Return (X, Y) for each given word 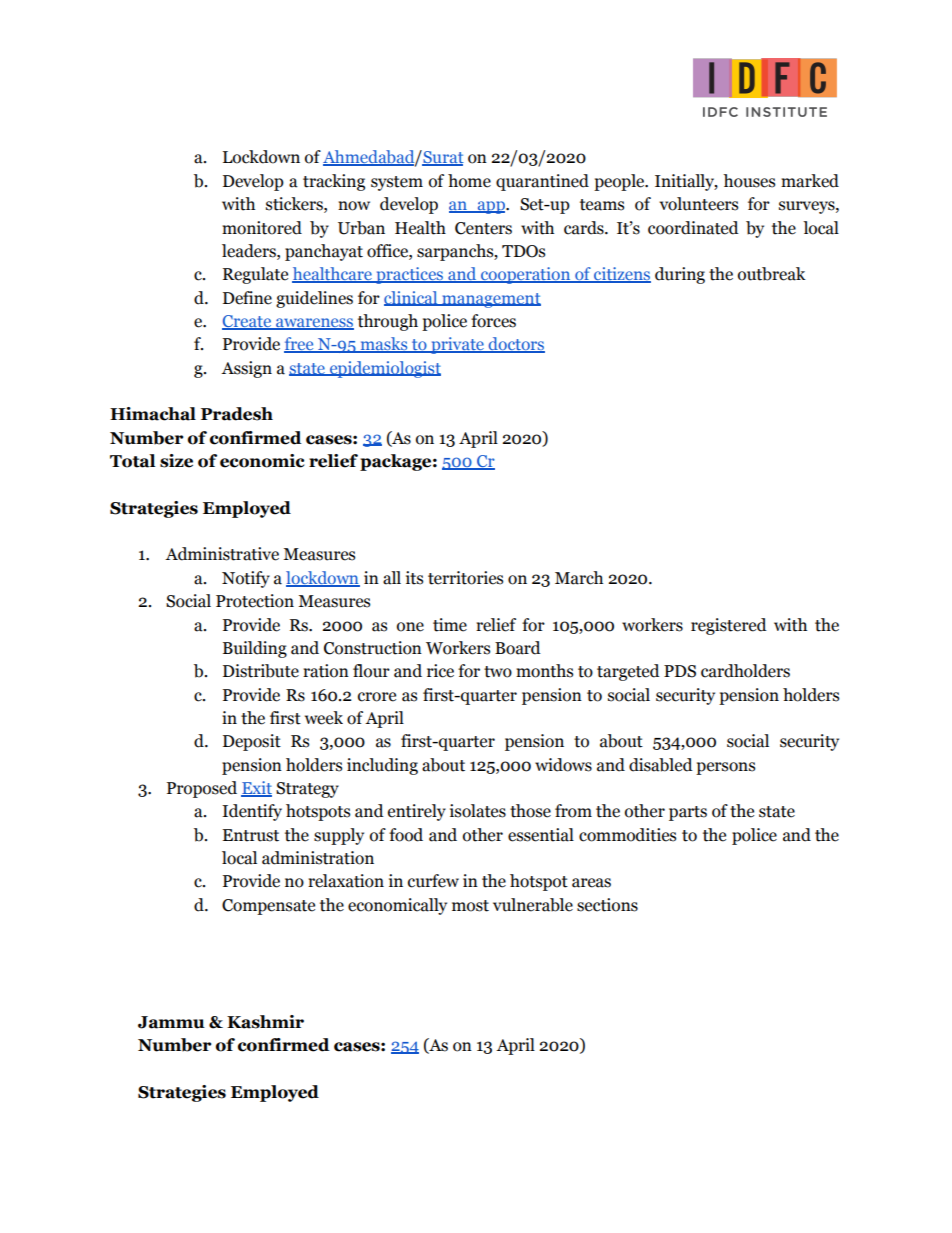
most (470, 906)
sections (607, 905)
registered (729, 626)
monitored (262, 228)
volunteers (698, 204)
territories (465, 578)
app (491, 207)
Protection (255, 601)
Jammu (171, 1022)
